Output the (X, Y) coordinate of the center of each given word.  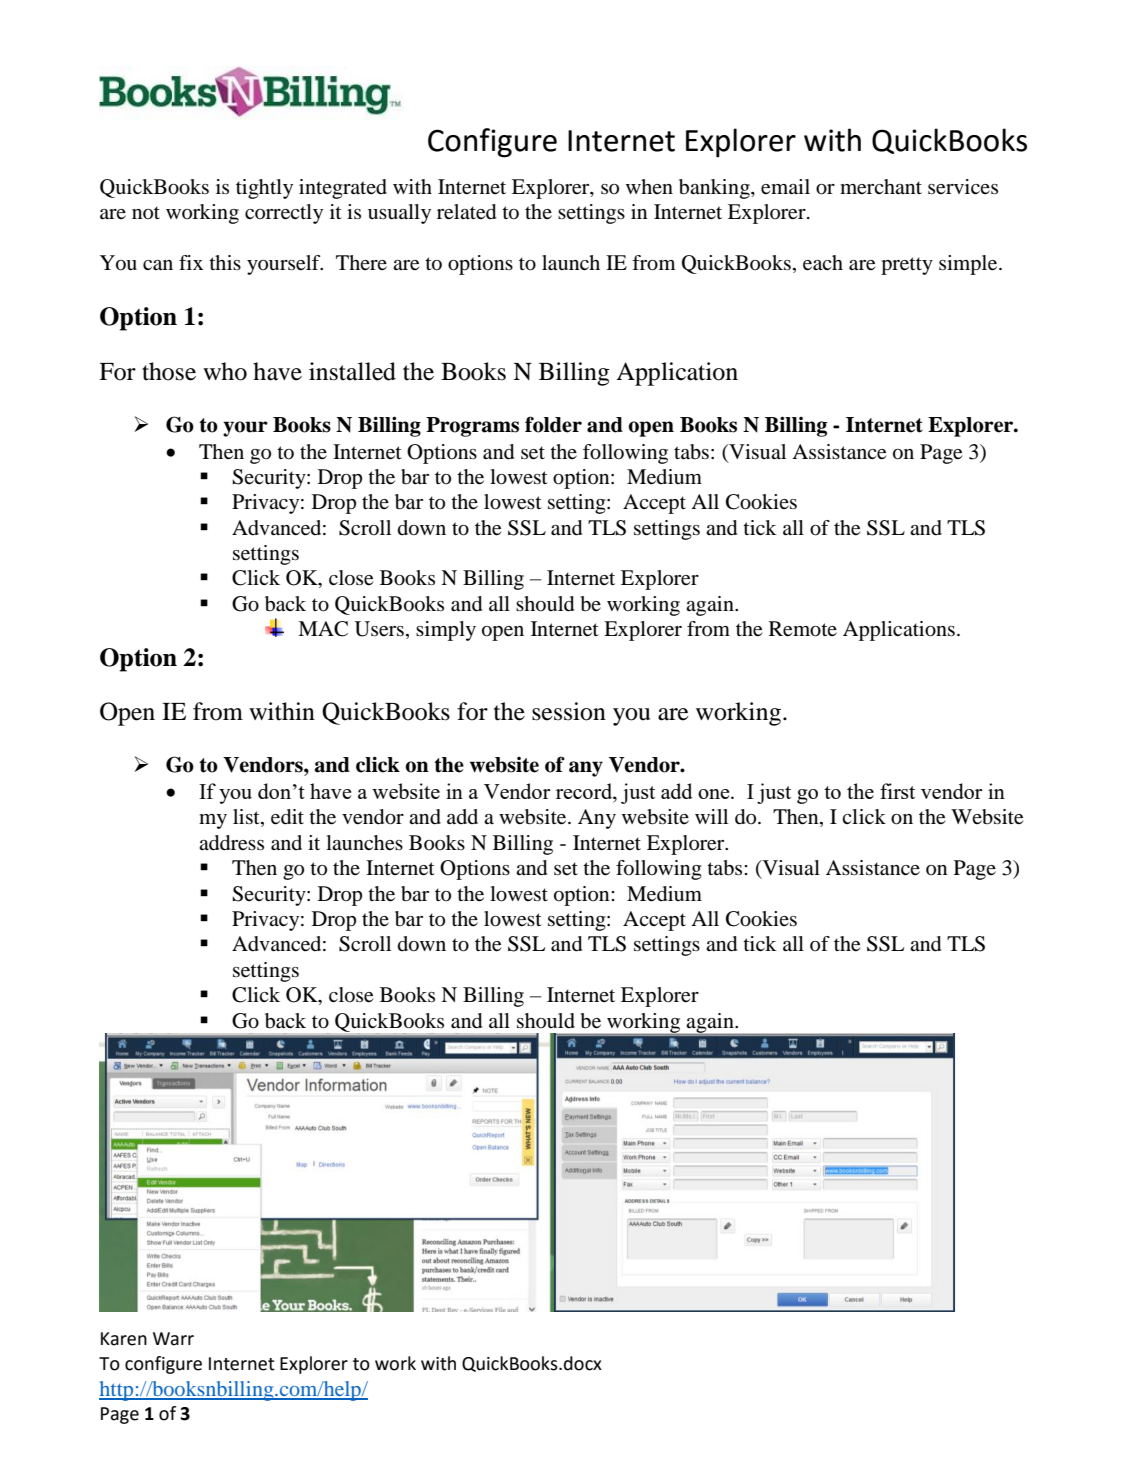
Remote (803, 629)
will (711, 816)
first (897, 791)
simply (446, 631)
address (231, 843)
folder (553, 424)
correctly (284, 214)
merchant (881, 187)
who (225, 371)
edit (287, 817)
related (466, 212)
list (247, 818)
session (569, 711)
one (715, 794)
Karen (124, 1339)
